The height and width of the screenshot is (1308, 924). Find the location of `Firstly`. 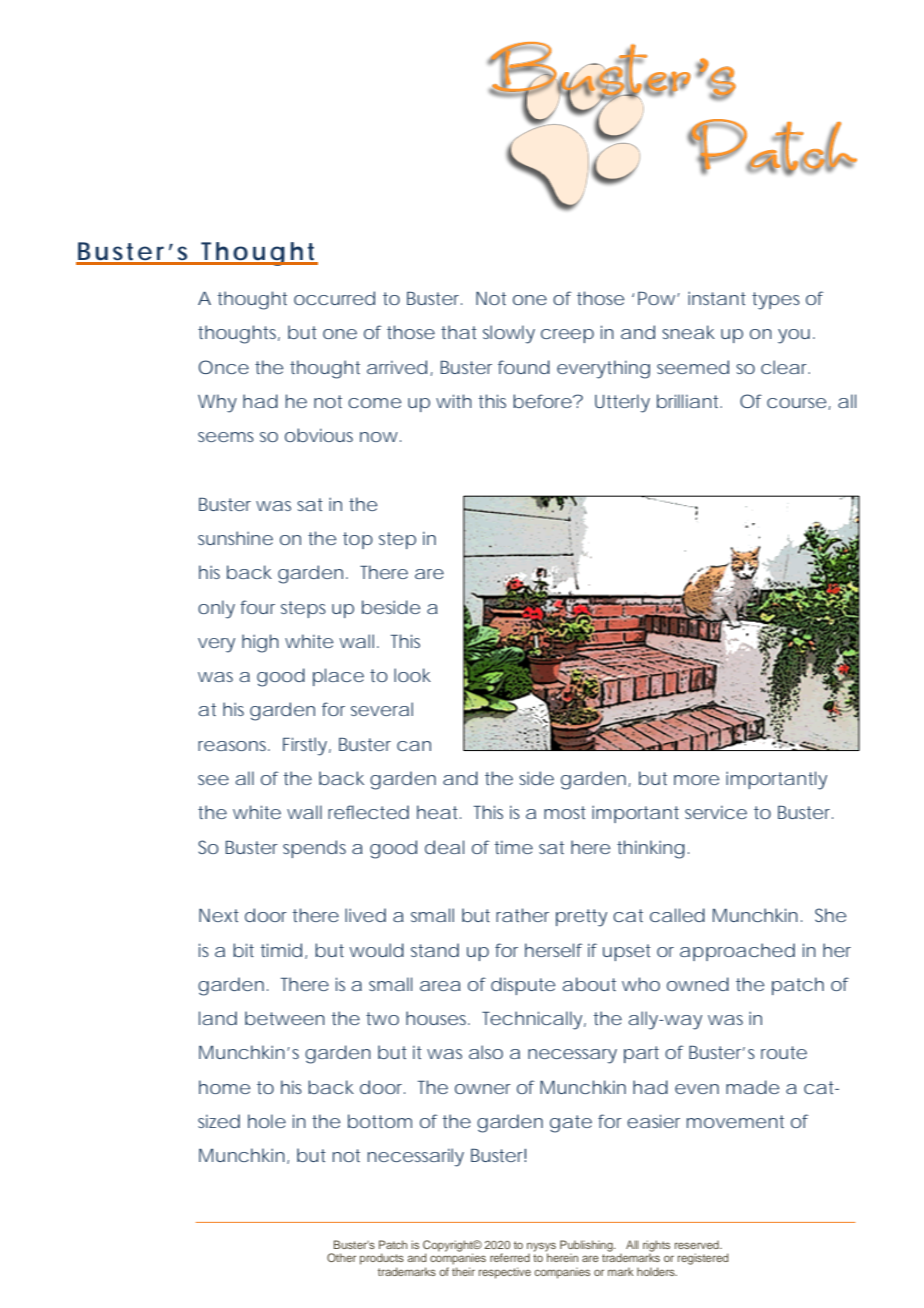

Firstly is located at coordinates (307, 746).
